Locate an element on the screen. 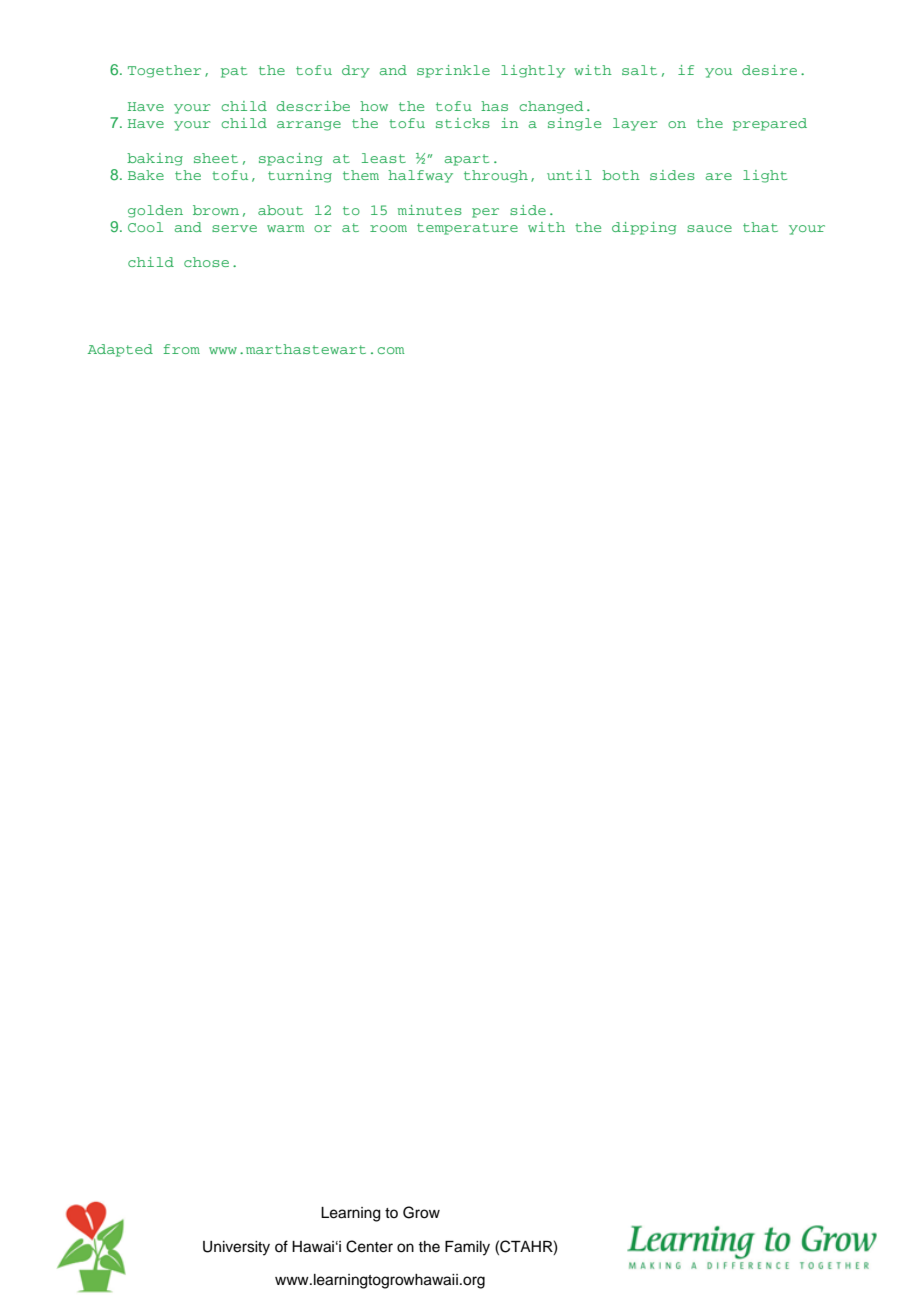 The image size is (924, 1308). Family is located at coordinates (467, 1248).
